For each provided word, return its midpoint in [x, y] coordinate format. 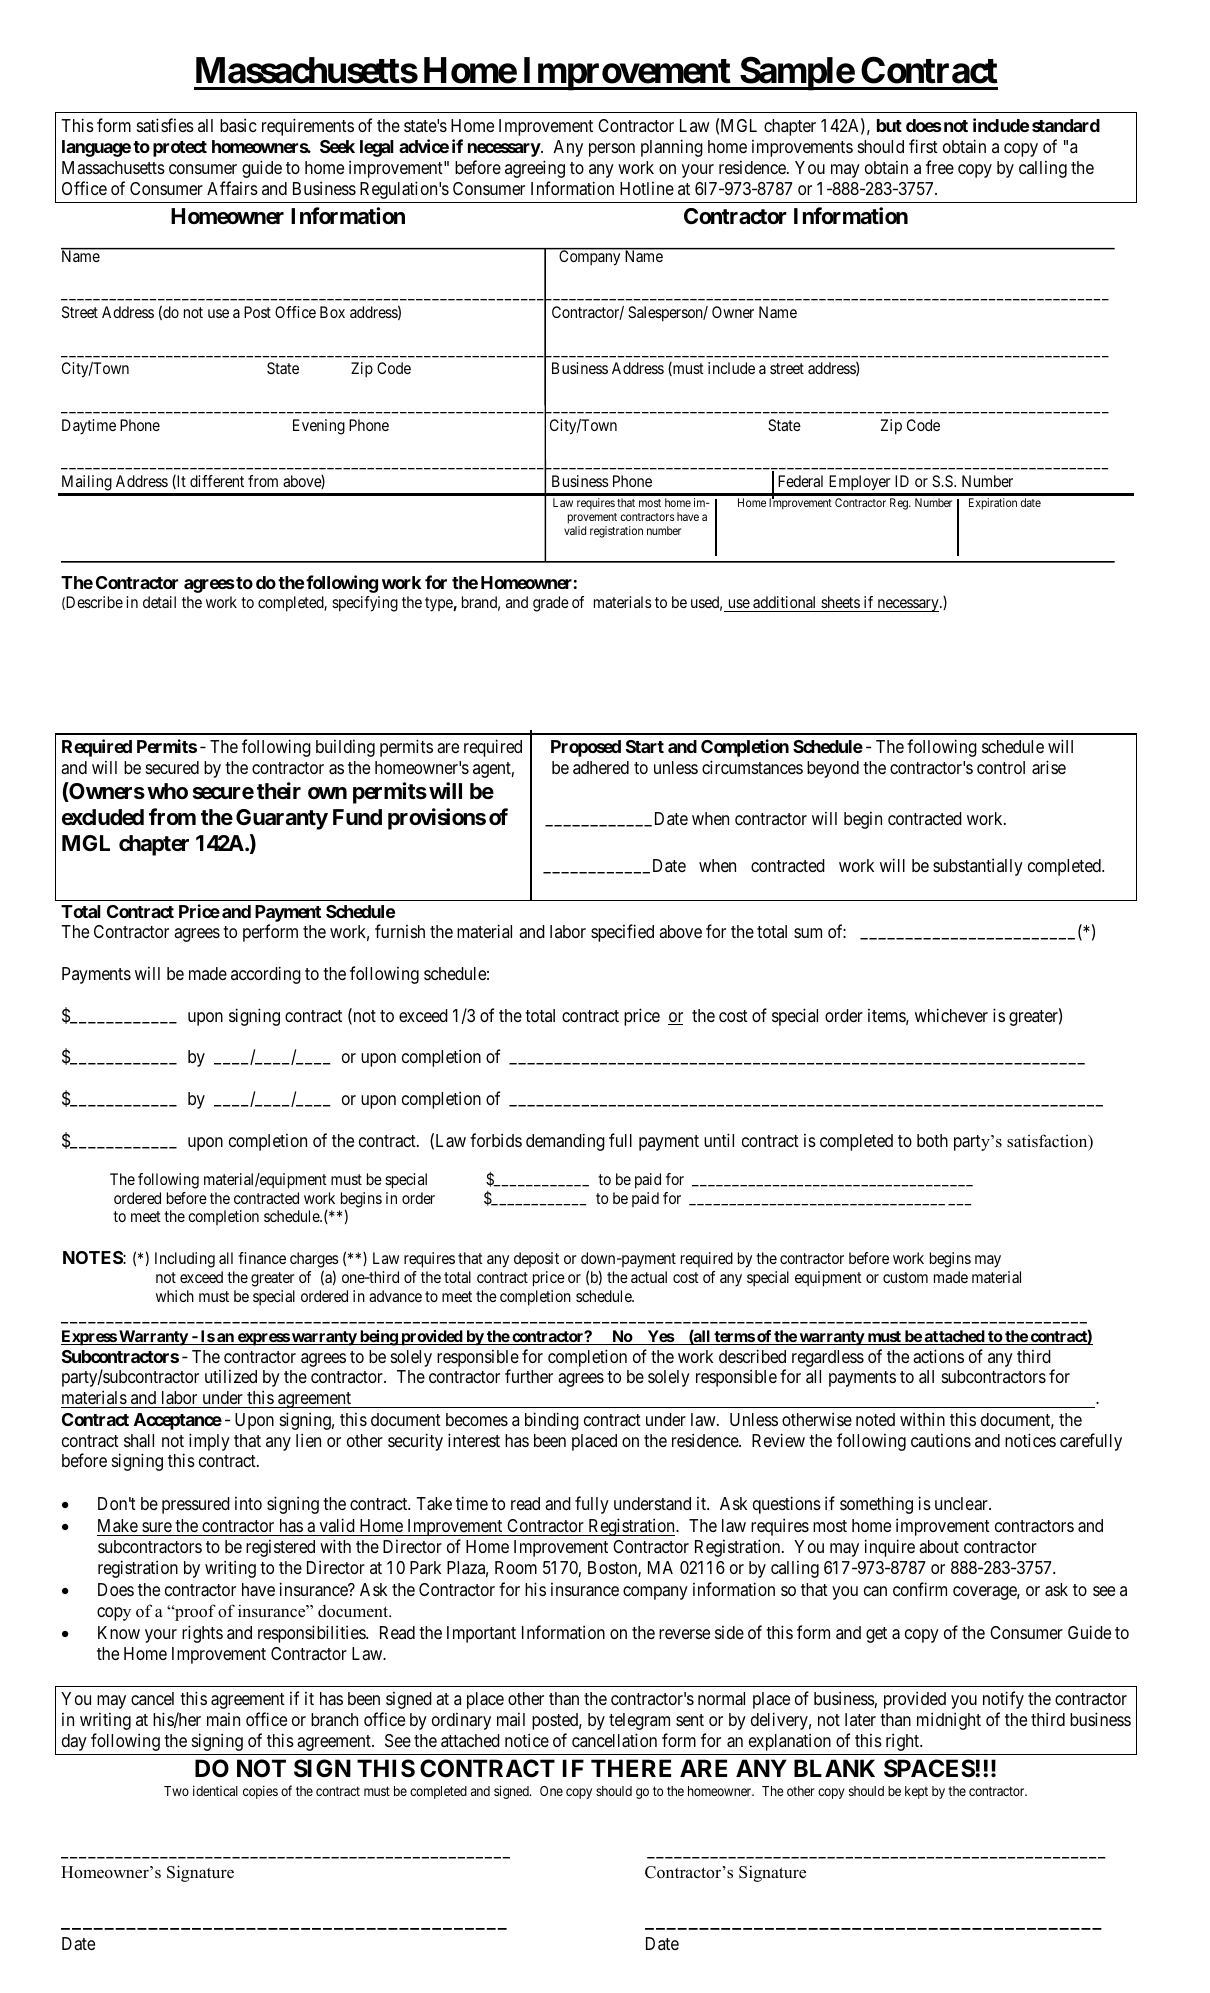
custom [905, 1277]
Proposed [586, 748]
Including [185, 1260]
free [940, 167]
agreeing [535, 169]
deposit [536, 1259]
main [223, 1719]
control [1001, 767]
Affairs [232, 188]
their [279, 790]
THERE [631, 1768]
